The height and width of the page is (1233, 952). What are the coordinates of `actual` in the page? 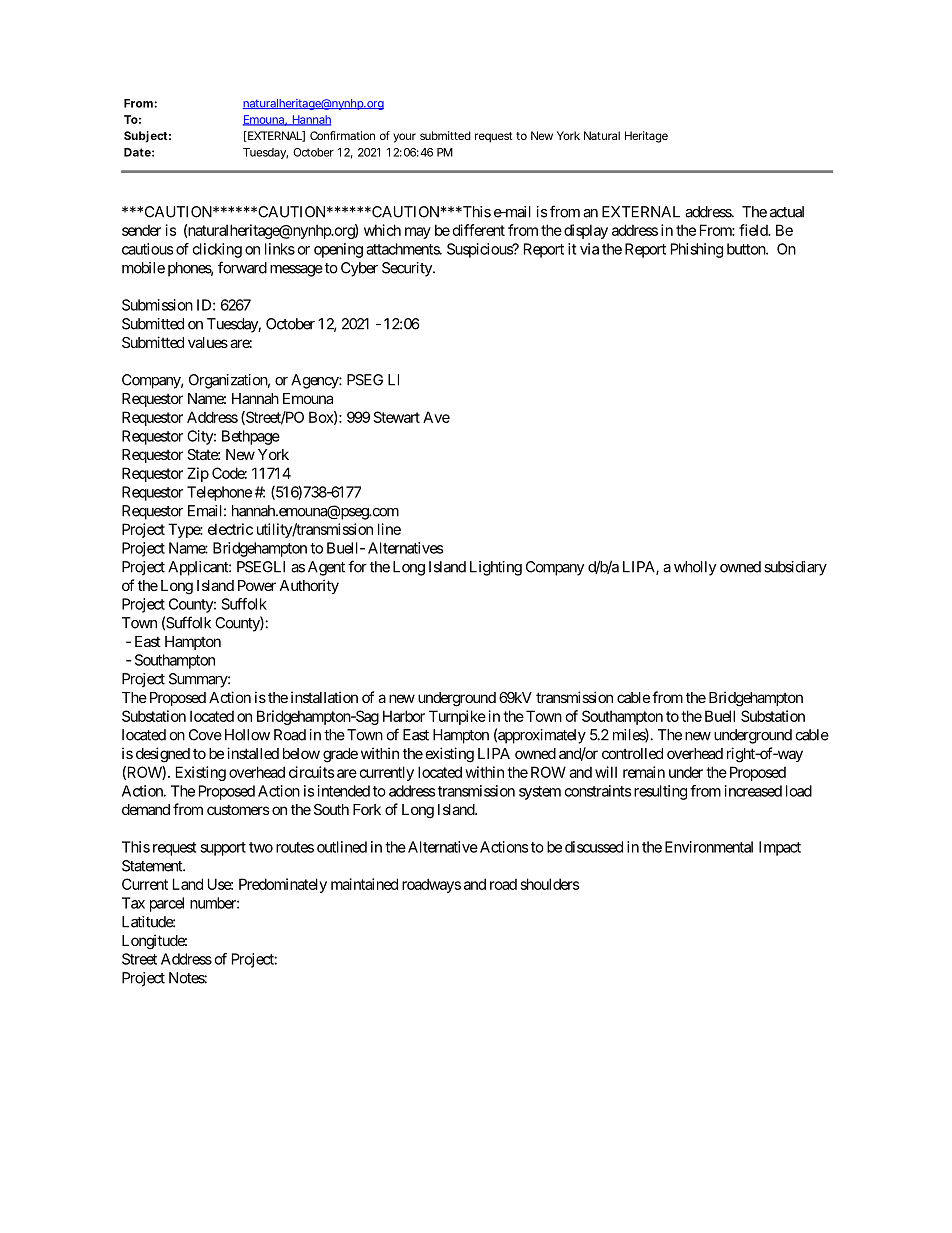 It's located at (787, 212).
